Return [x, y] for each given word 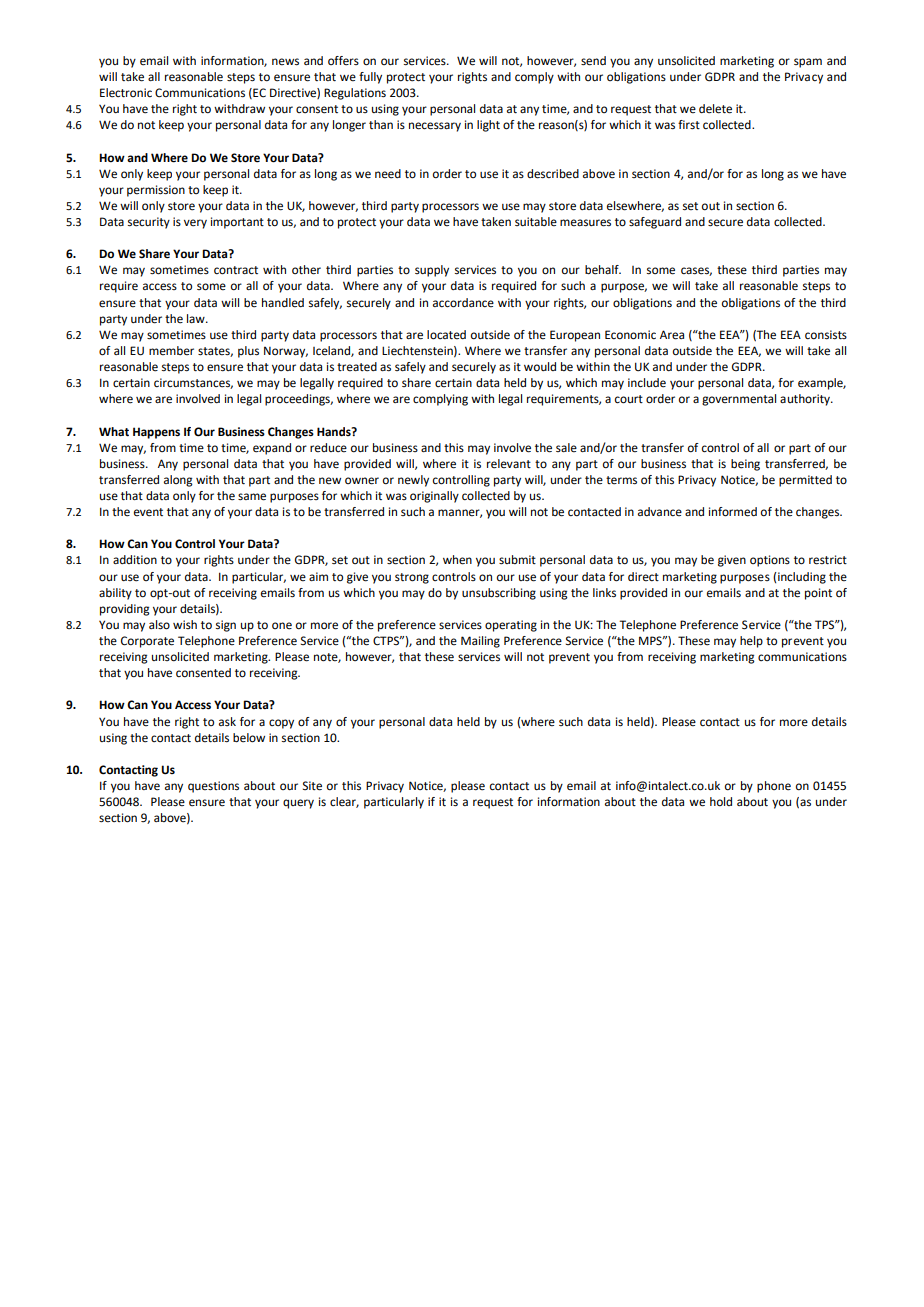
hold [721, 802]
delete [715, 109]
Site [312, 786]
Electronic [126, 93]
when [457, 560]
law [197, 318]
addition [135, 560]
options [770, 561]
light [488, 126]
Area [672, 335]
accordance [463, 303]
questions [213, 787]
